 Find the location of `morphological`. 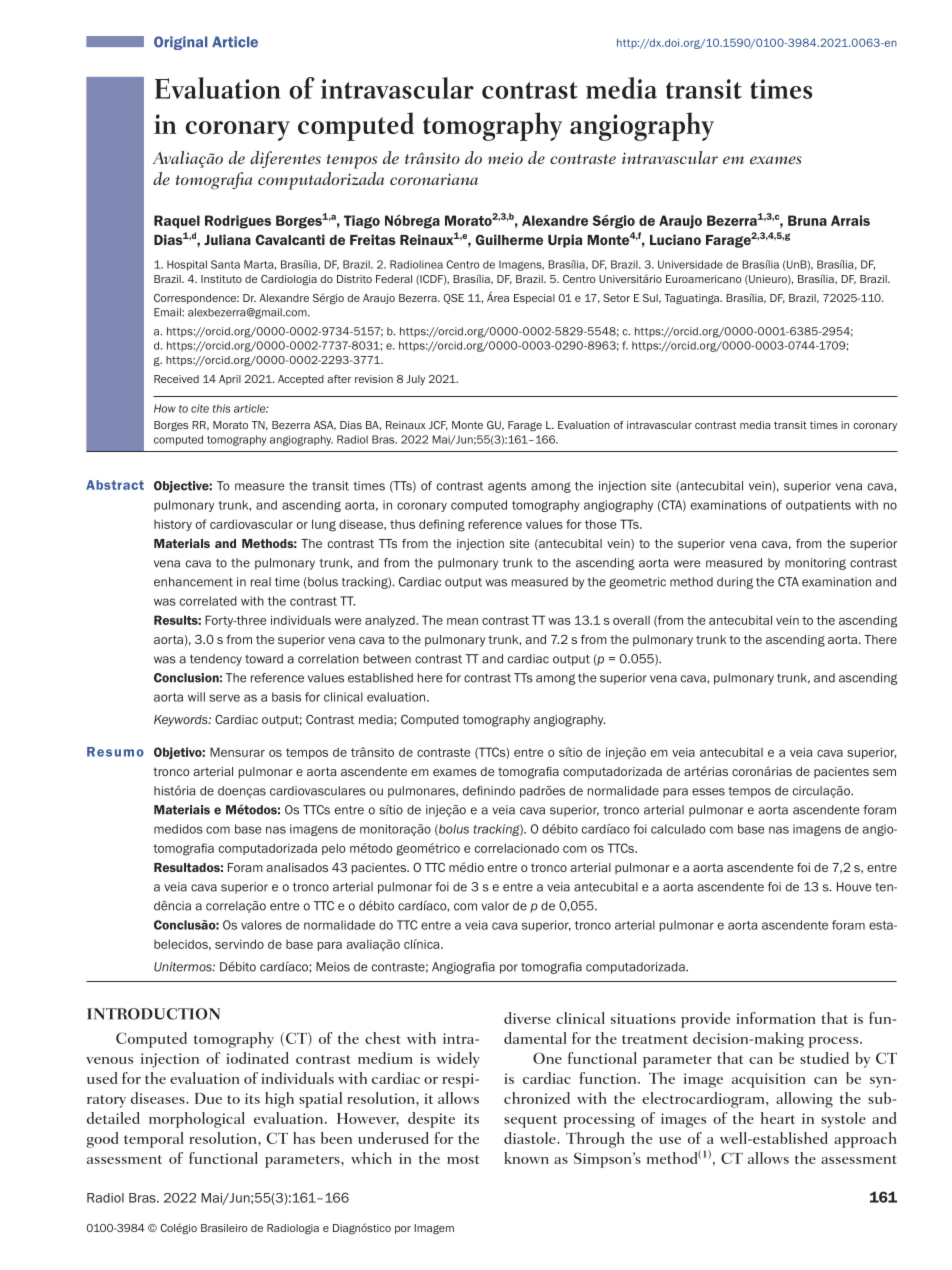

morphological is located at coordinates (197, 1120).
